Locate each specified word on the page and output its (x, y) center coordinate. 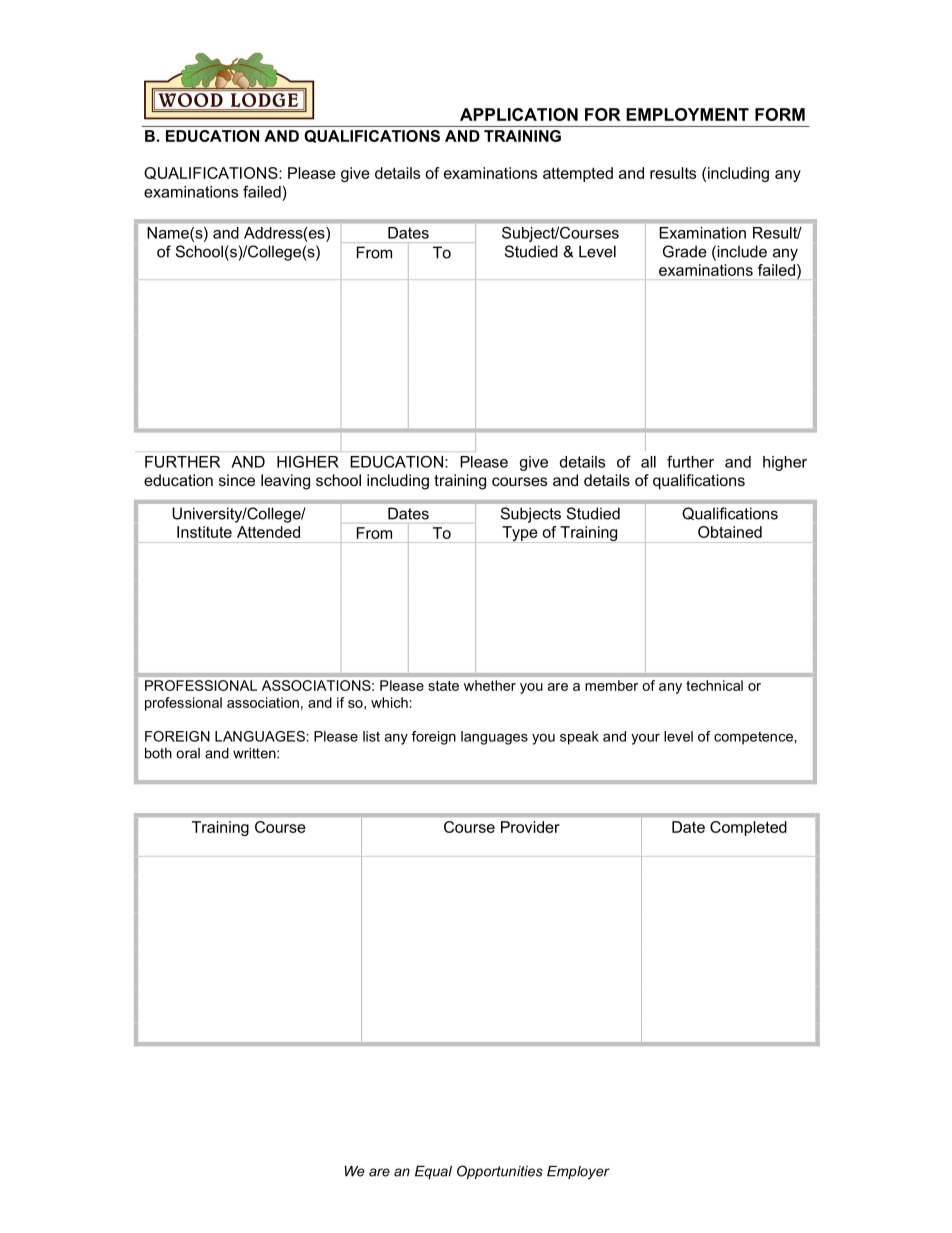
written (255, 753)
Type (520, 534)
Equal (433, 1172)
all (648, 462)
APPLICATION (519, 114)
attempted (578, 174)
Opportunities (500, 1172)
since (237, 480)
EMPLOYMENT (687, 114)
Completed (748, 828)
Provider (530, 827)
